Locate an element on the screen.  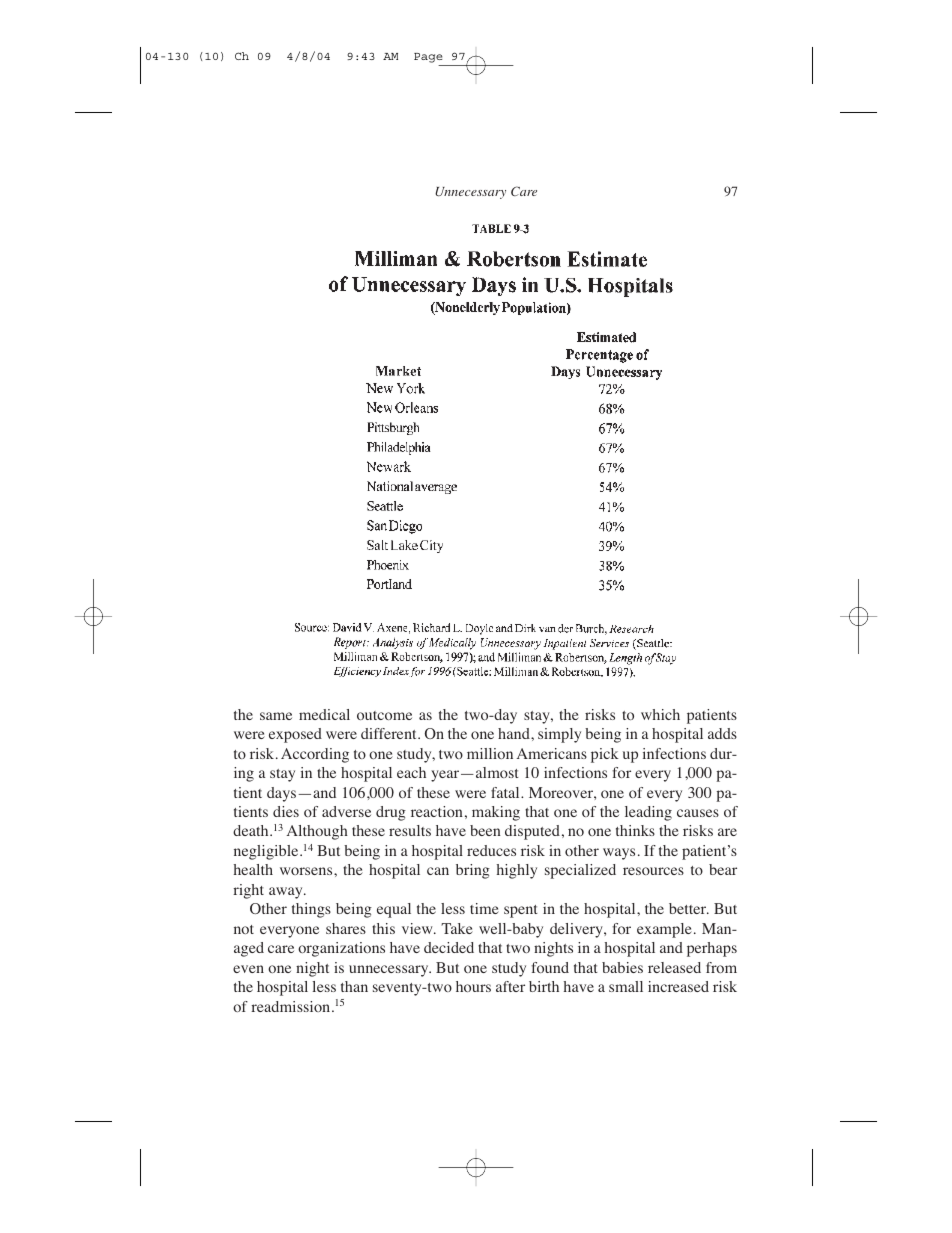
Americans is located at coordinates (551, 753).
